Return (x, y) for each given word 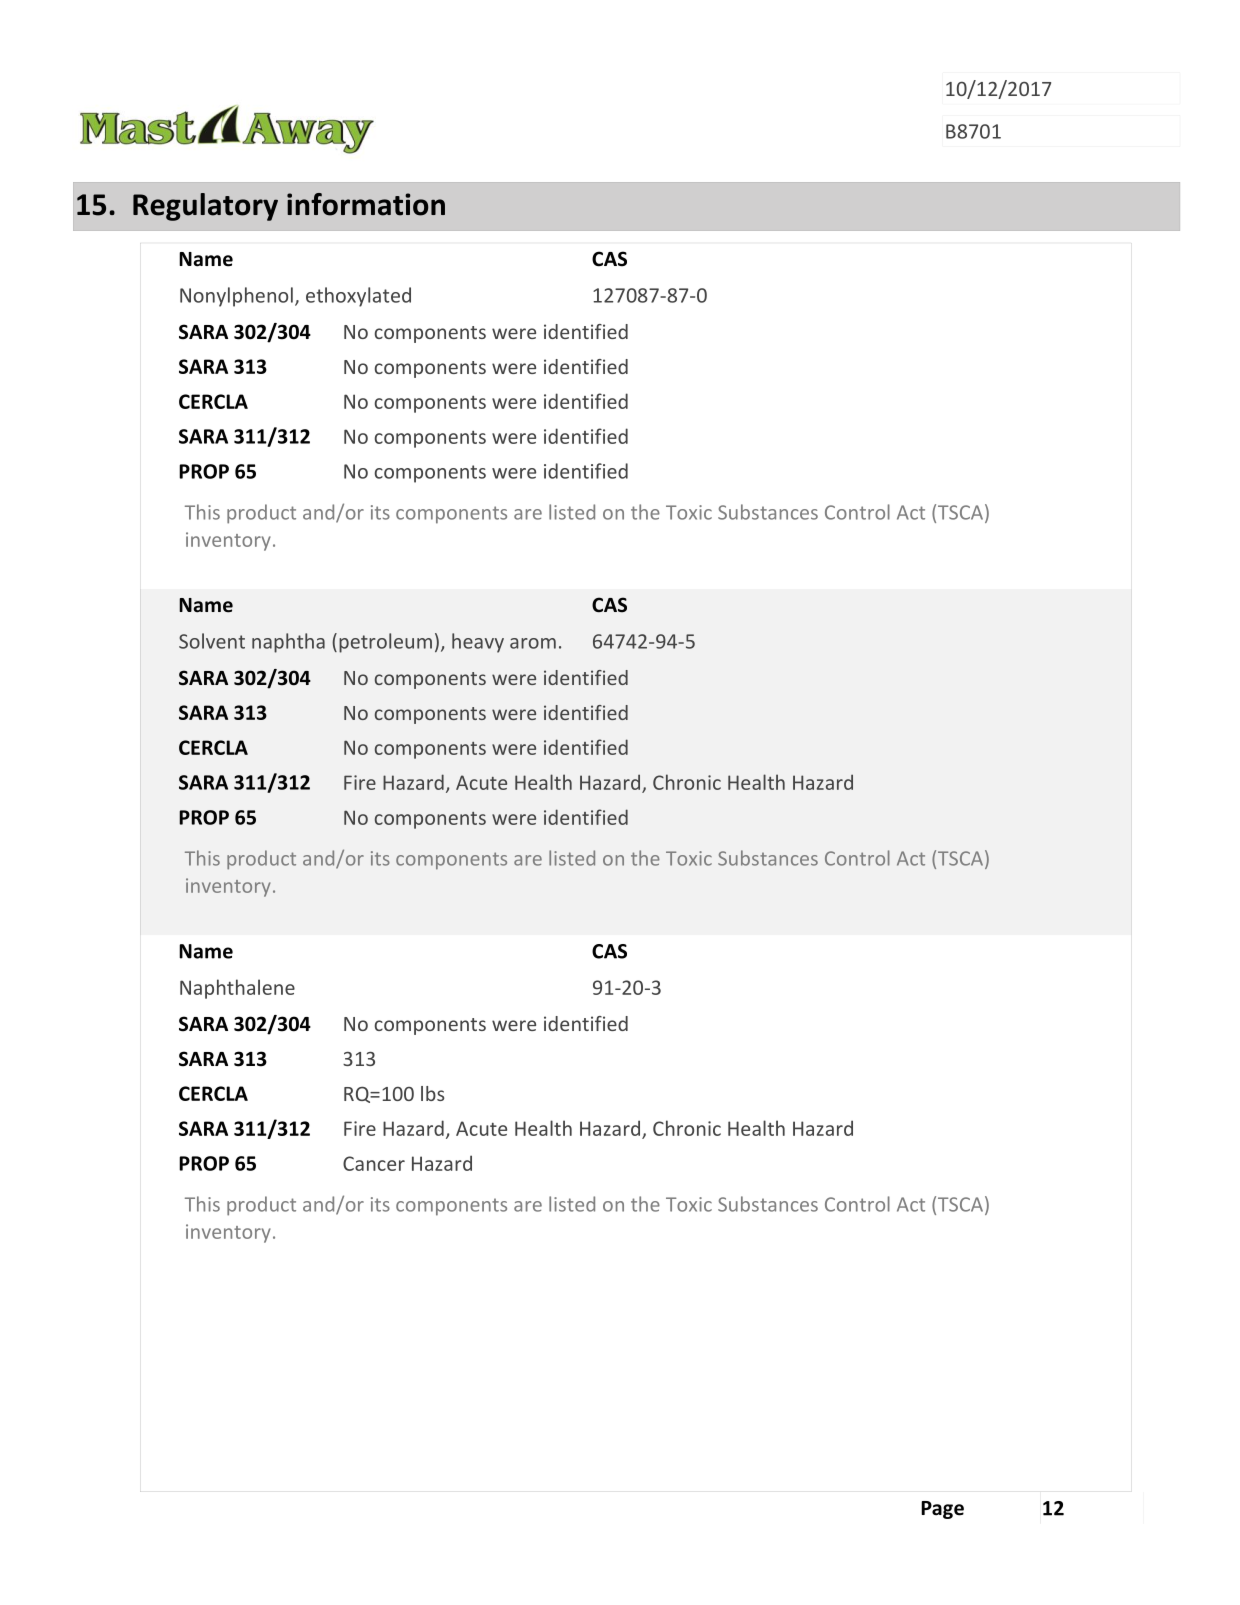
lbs (432, 1093)
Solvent (212, 641)
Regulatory (205, 207)
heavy (478, 643)
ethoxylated (358, 297)
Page (942, 1510)
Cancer (374, 1163)
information (366, 204)
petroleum (385, 643)
